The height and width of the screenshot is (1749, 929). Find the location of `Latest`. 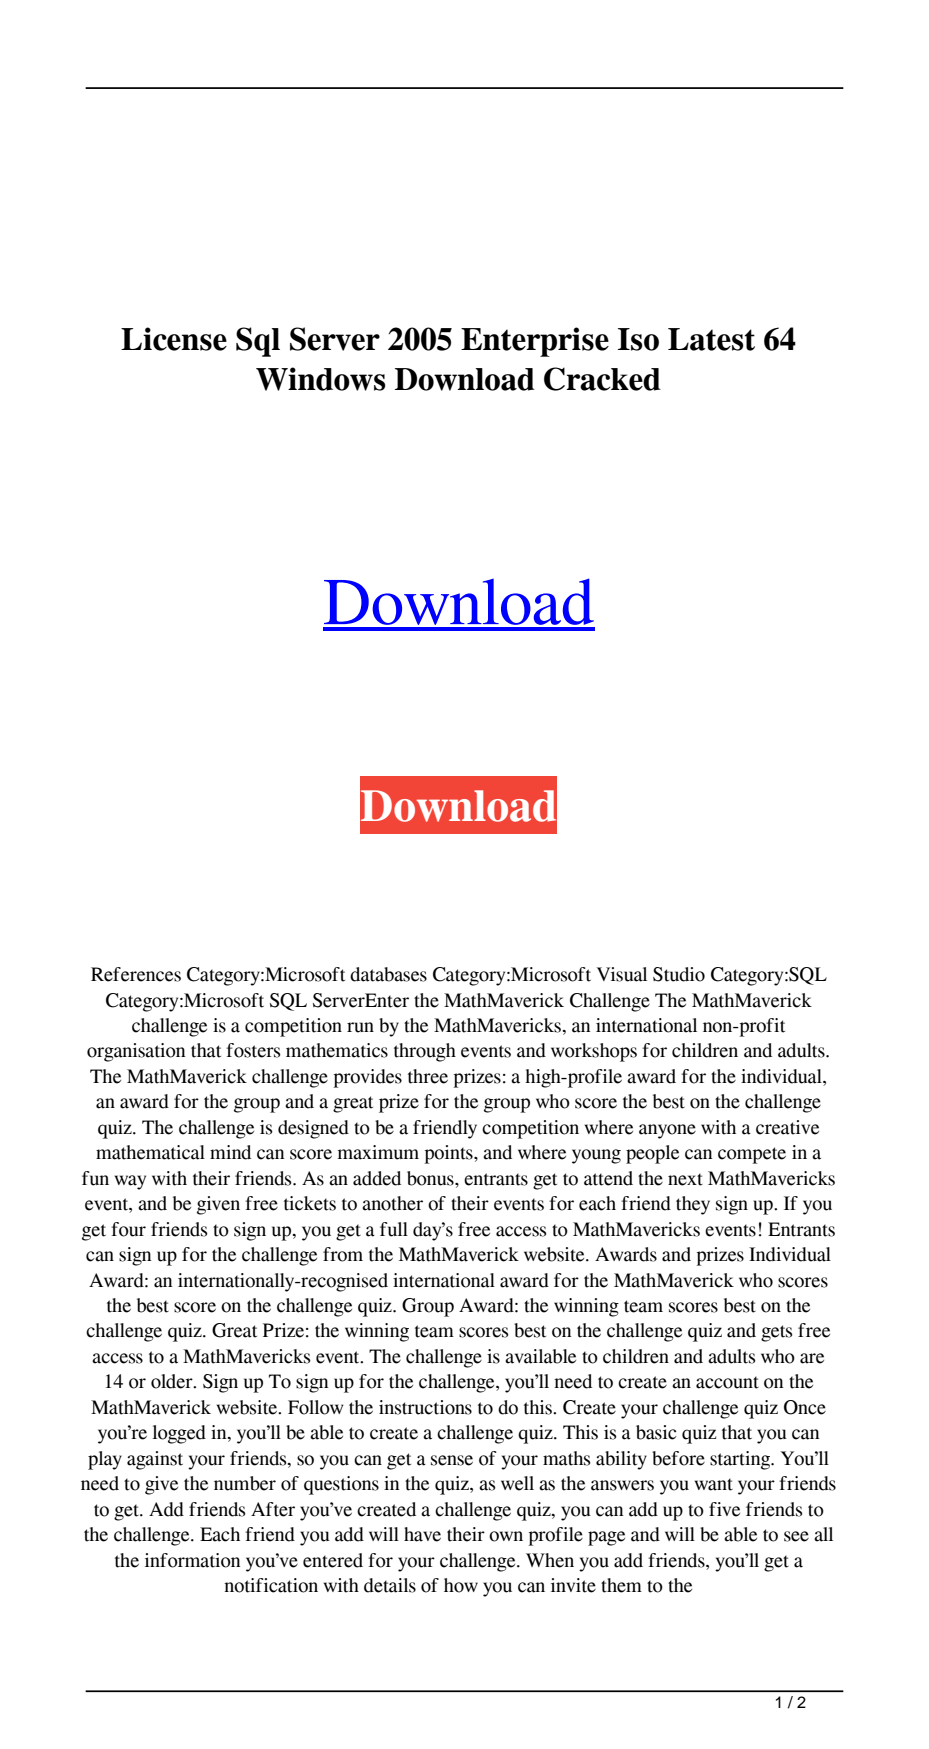

Latest is located at coordinates (711, 339).
